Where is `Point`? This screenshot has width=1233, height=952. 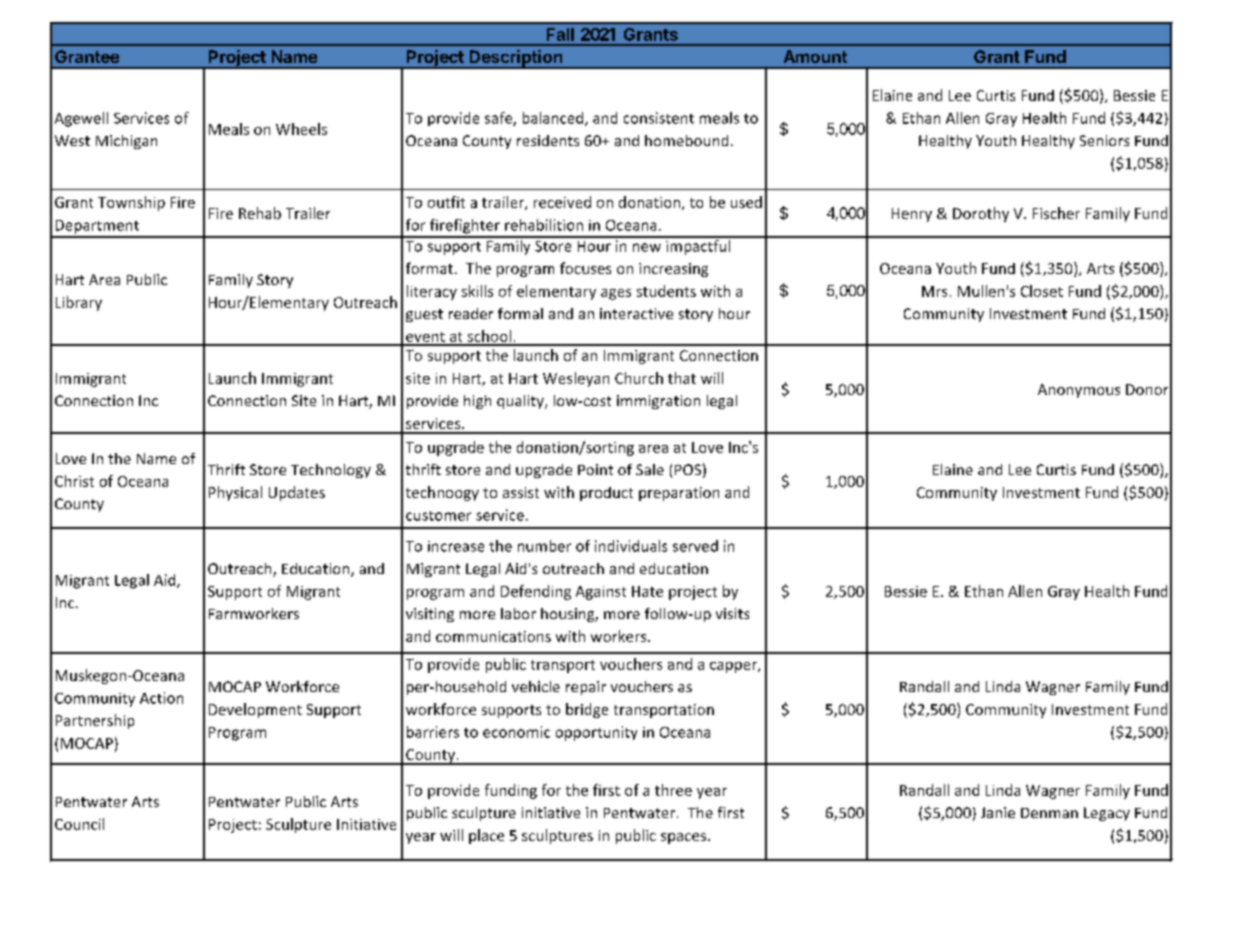 Point is located at coordinates (595, 469).
